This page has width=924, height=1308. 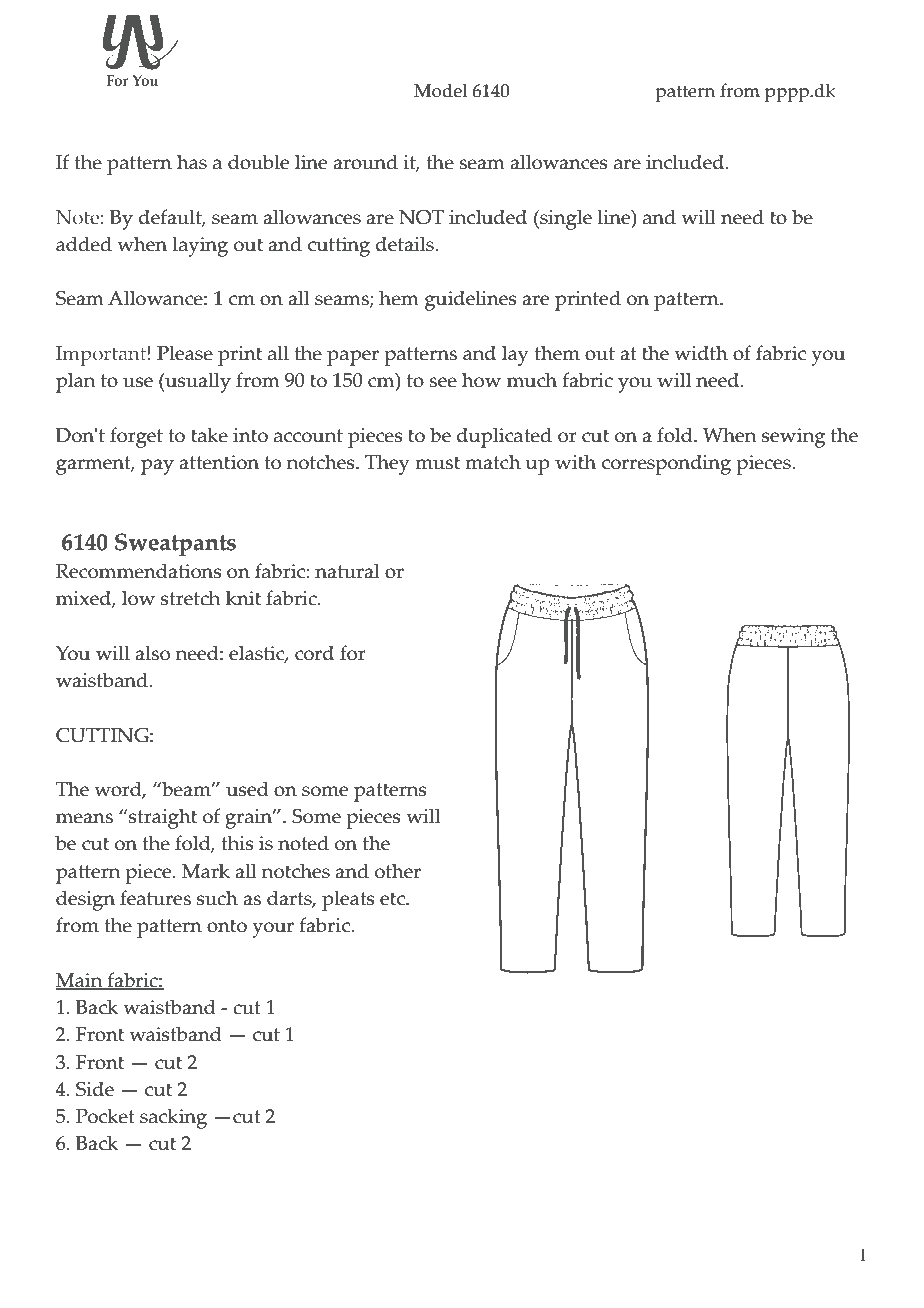 I want to click on stretch, so click(x=190, y=598).
